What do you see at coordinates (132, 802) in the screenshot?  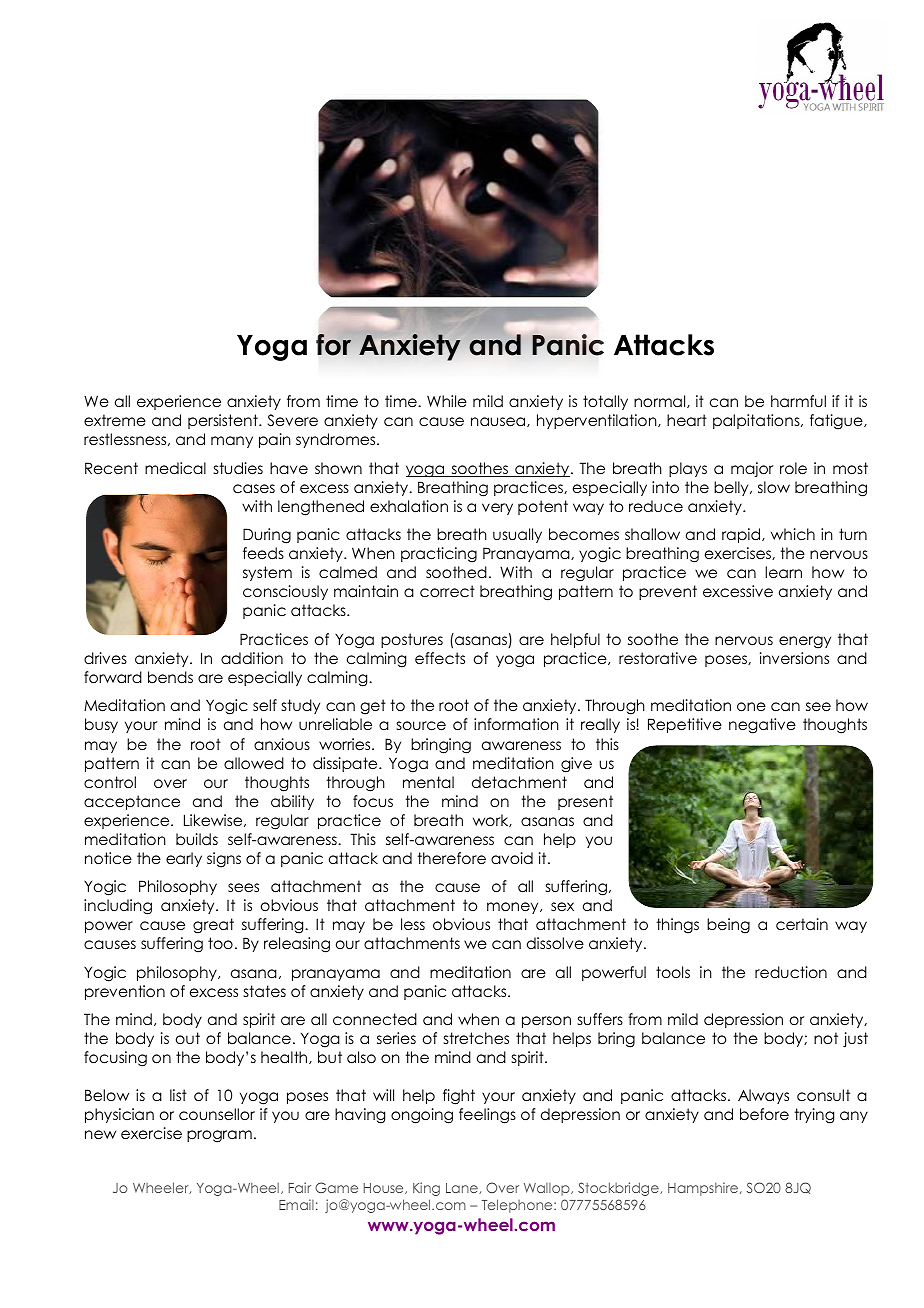 I see `acceptance` at bounding box center [132, 802].
